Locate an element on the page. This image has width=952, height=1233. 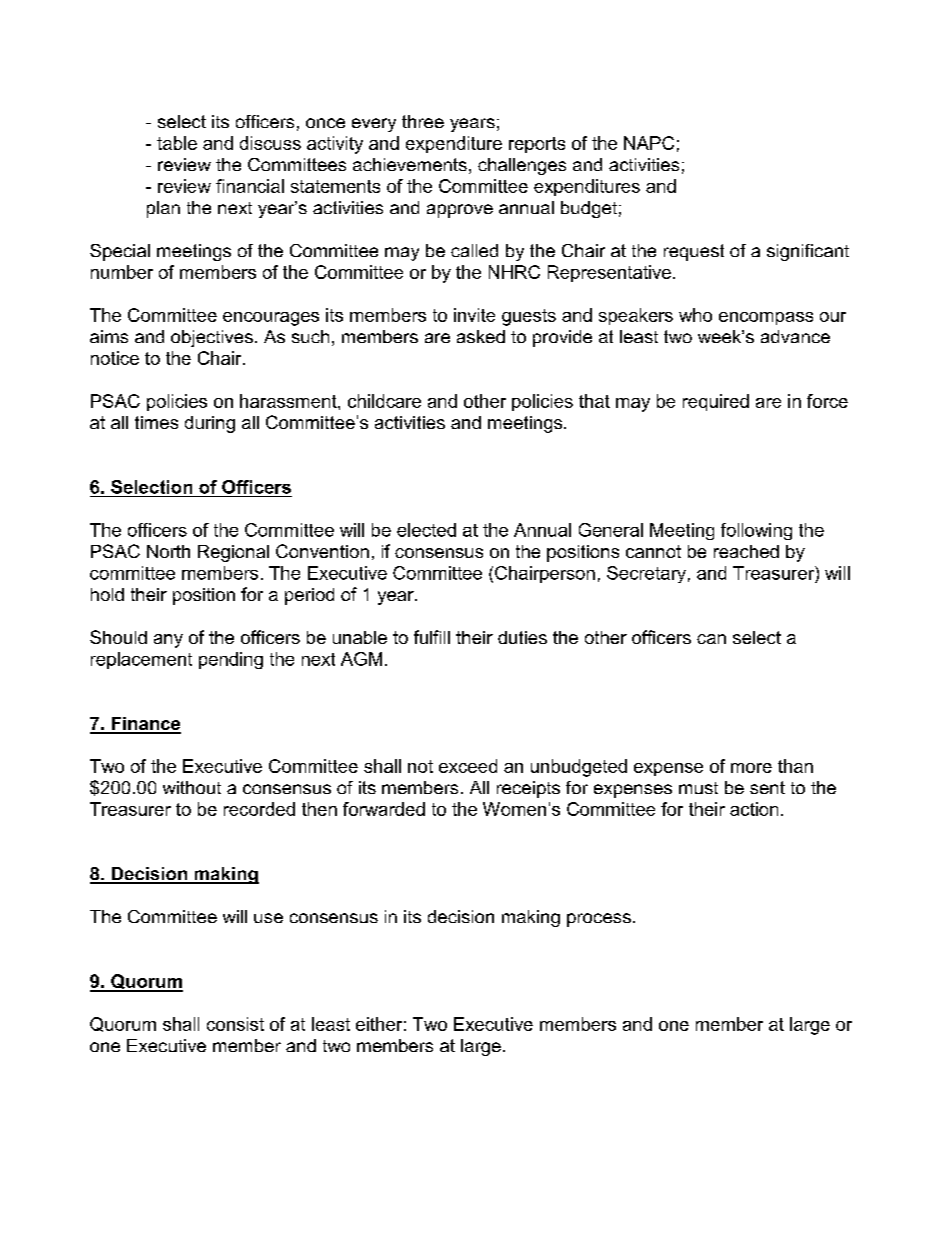
required is located at coordinates (716, 402).
